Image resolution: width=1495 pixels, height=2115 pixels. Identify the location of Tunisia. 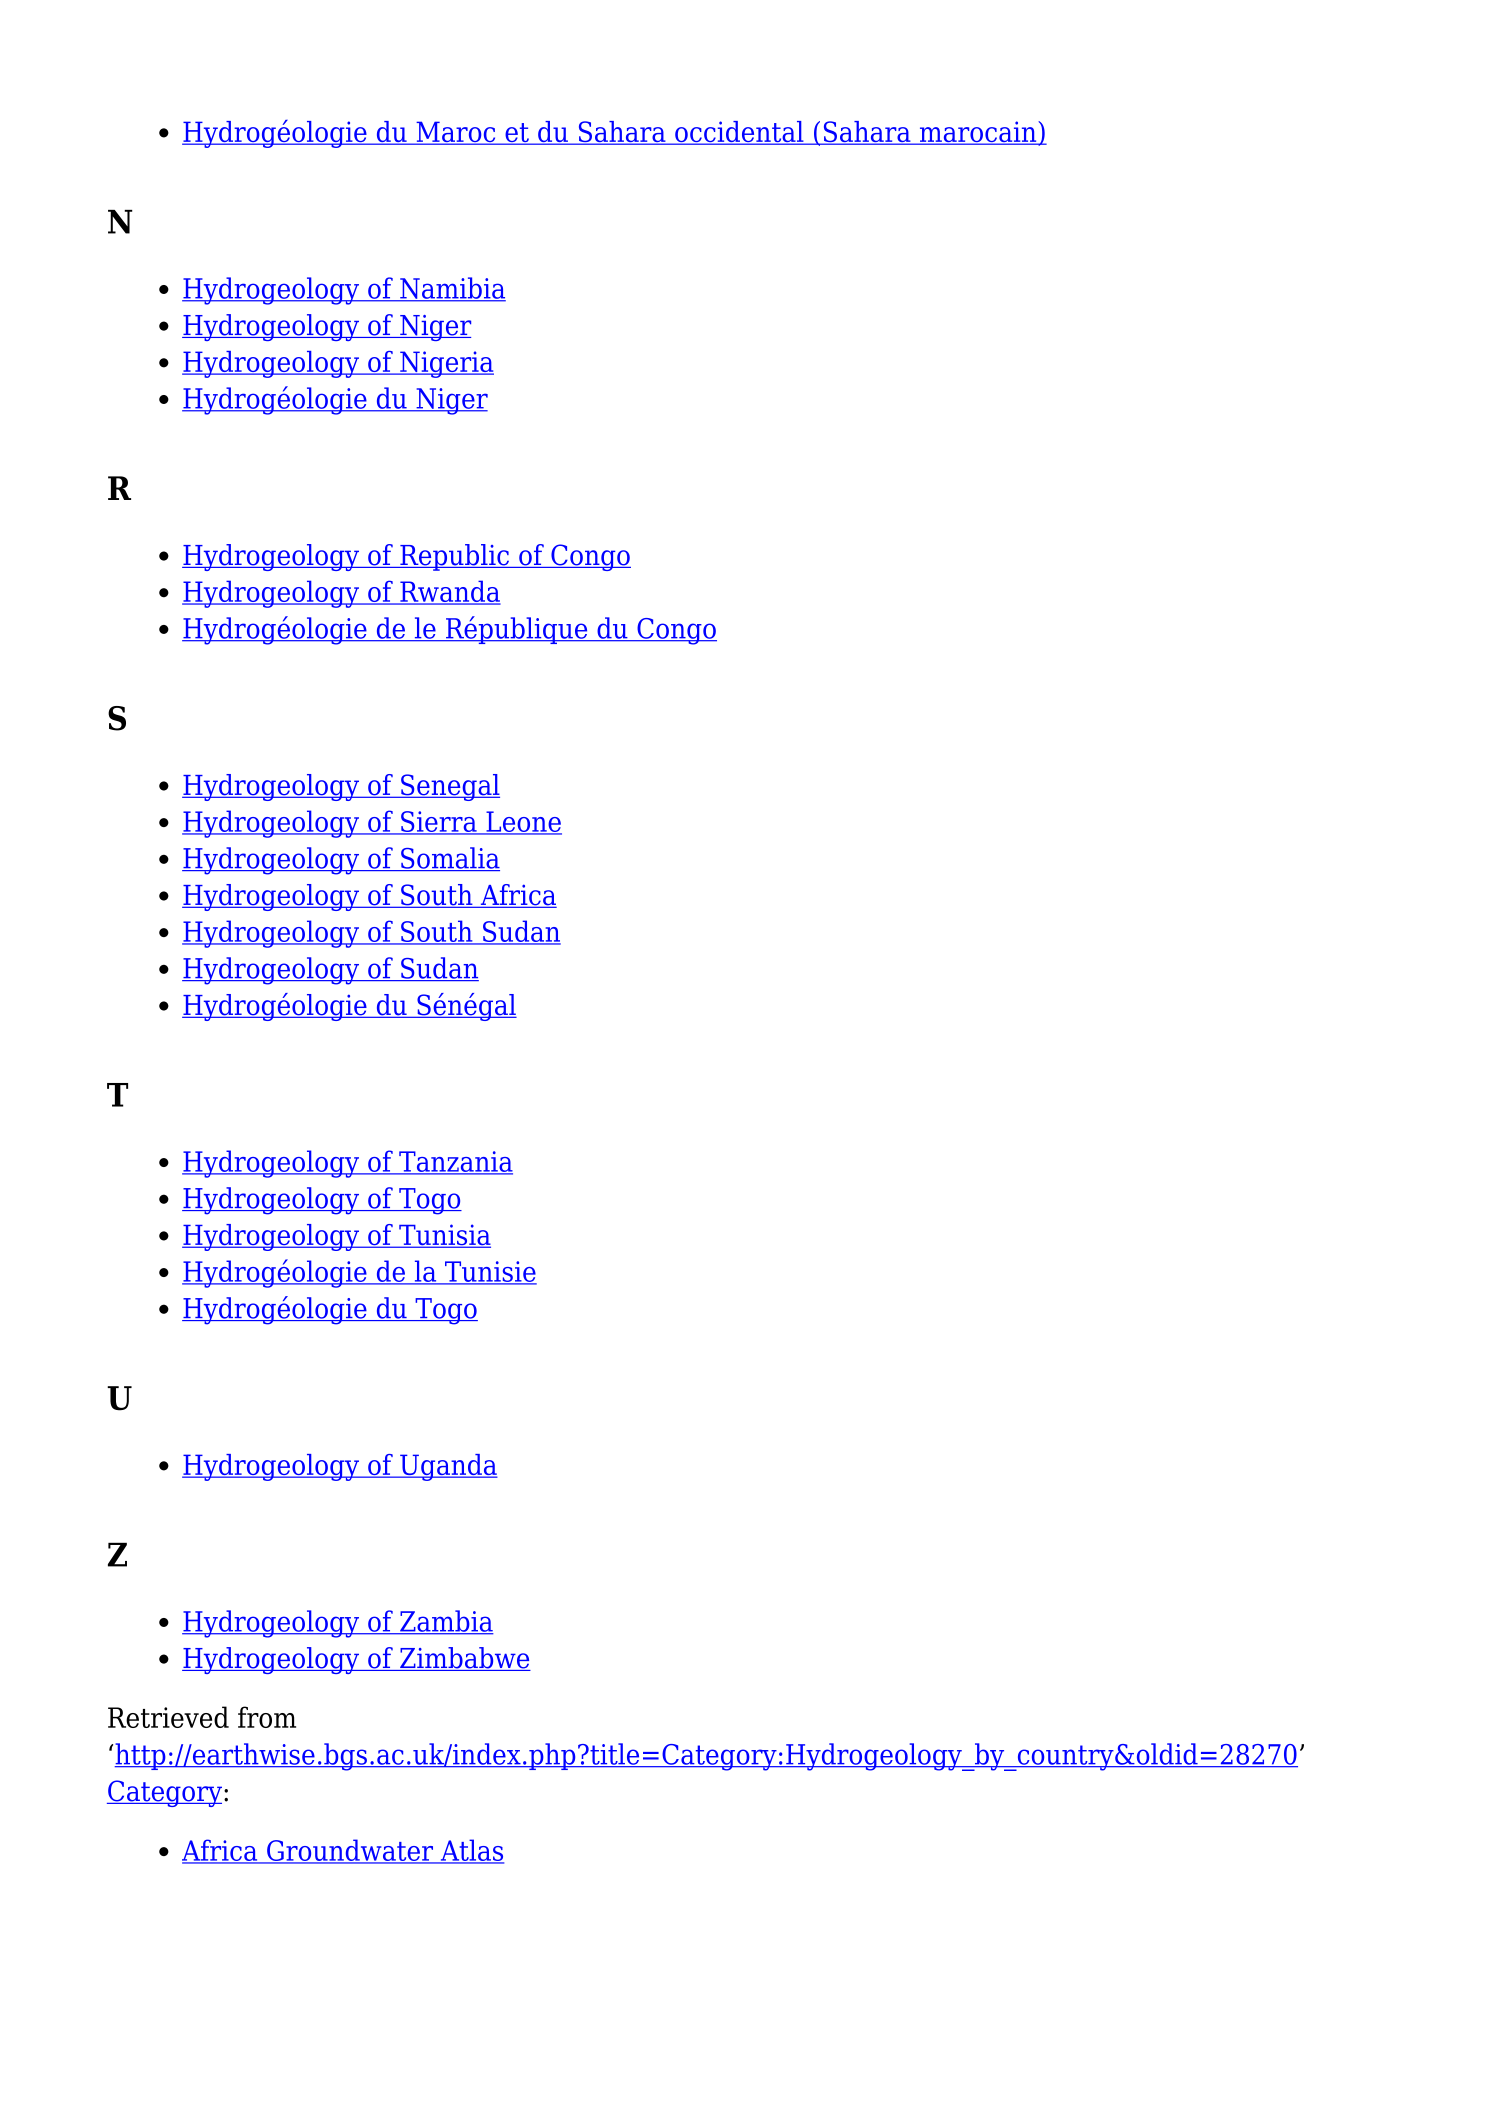
(444, 1236).
